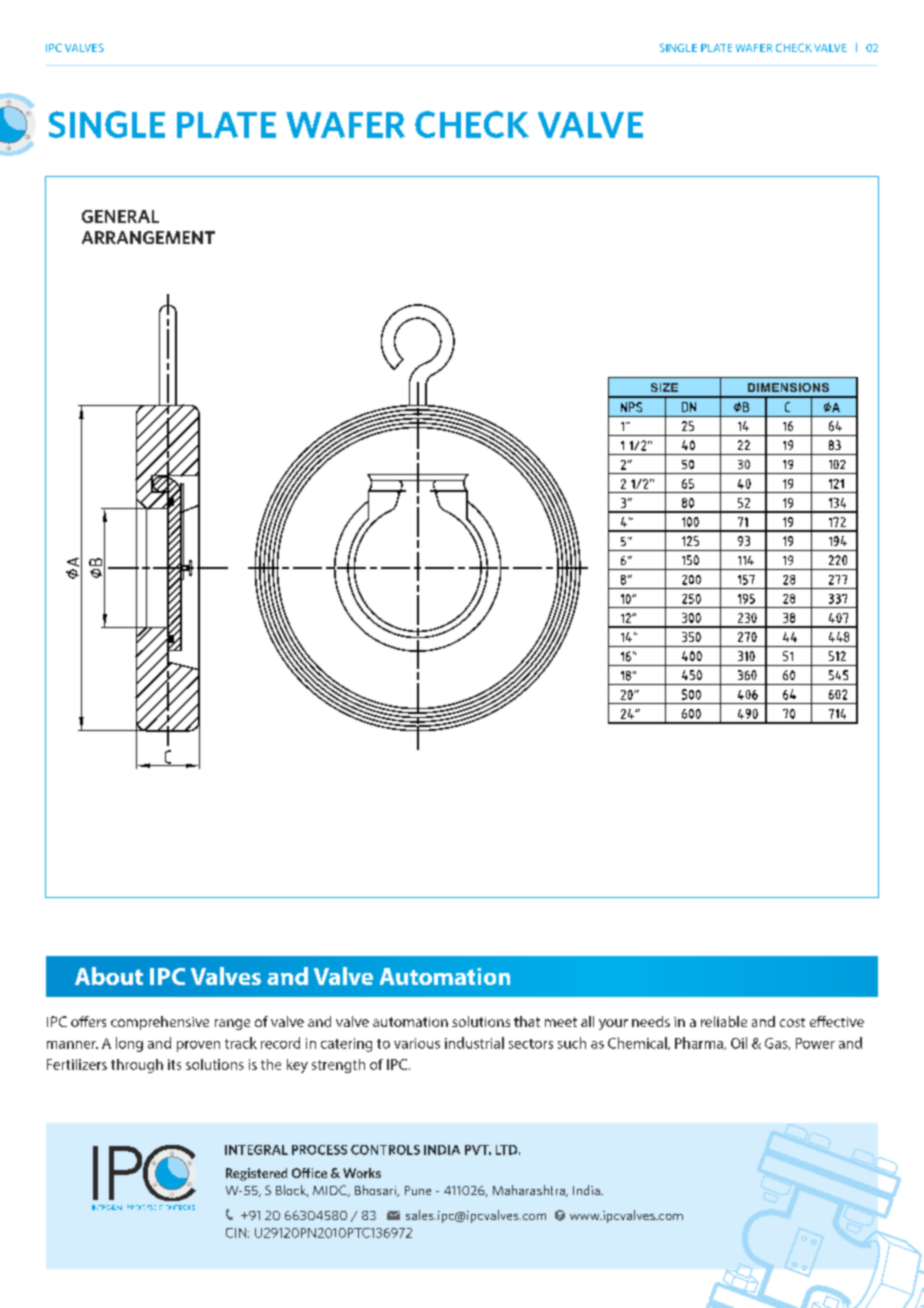  Describe the element at coordinates (561, 1022) in the image. I see `meet` at that location.
